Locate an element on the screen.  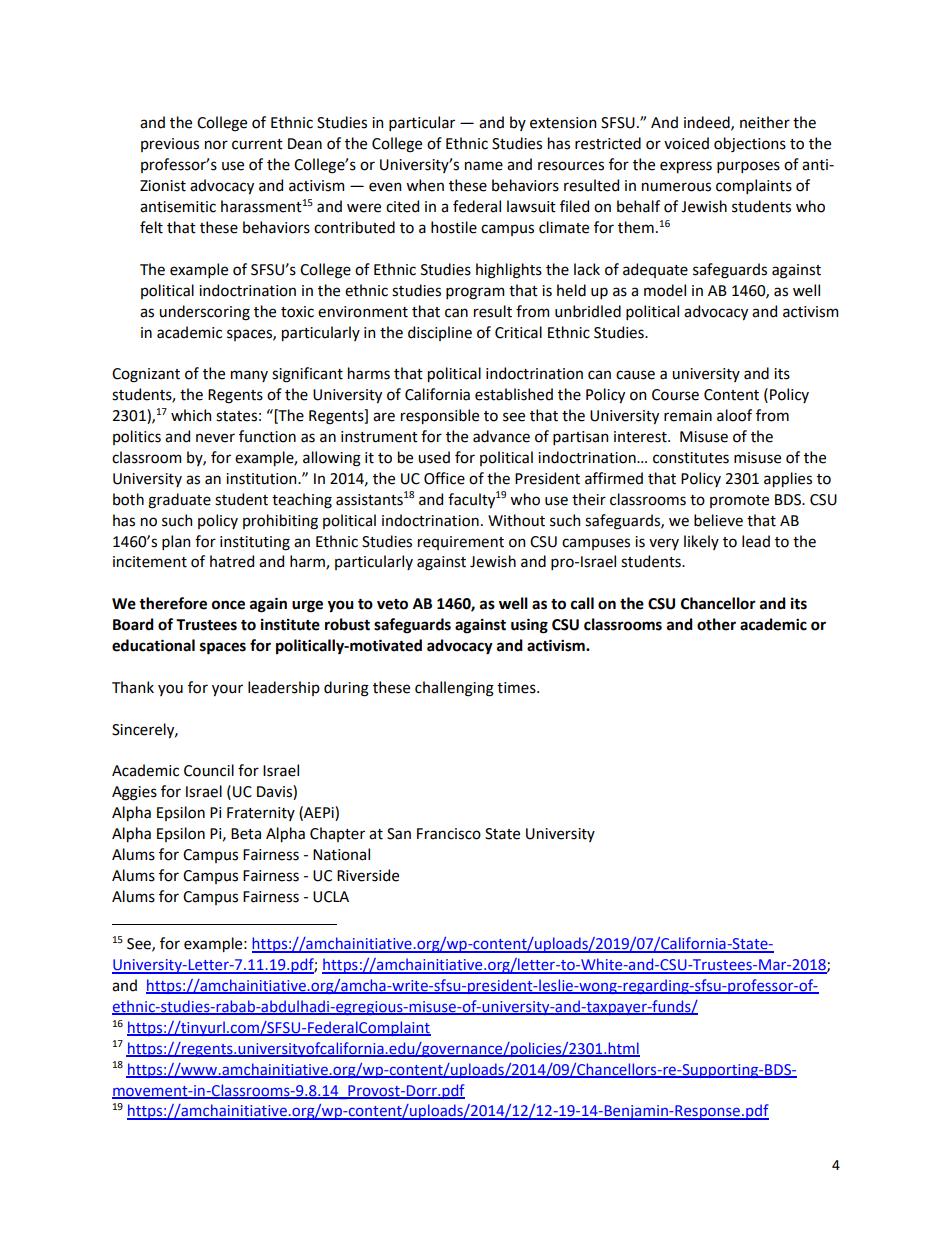
other is located at coordinates (716, 624).
